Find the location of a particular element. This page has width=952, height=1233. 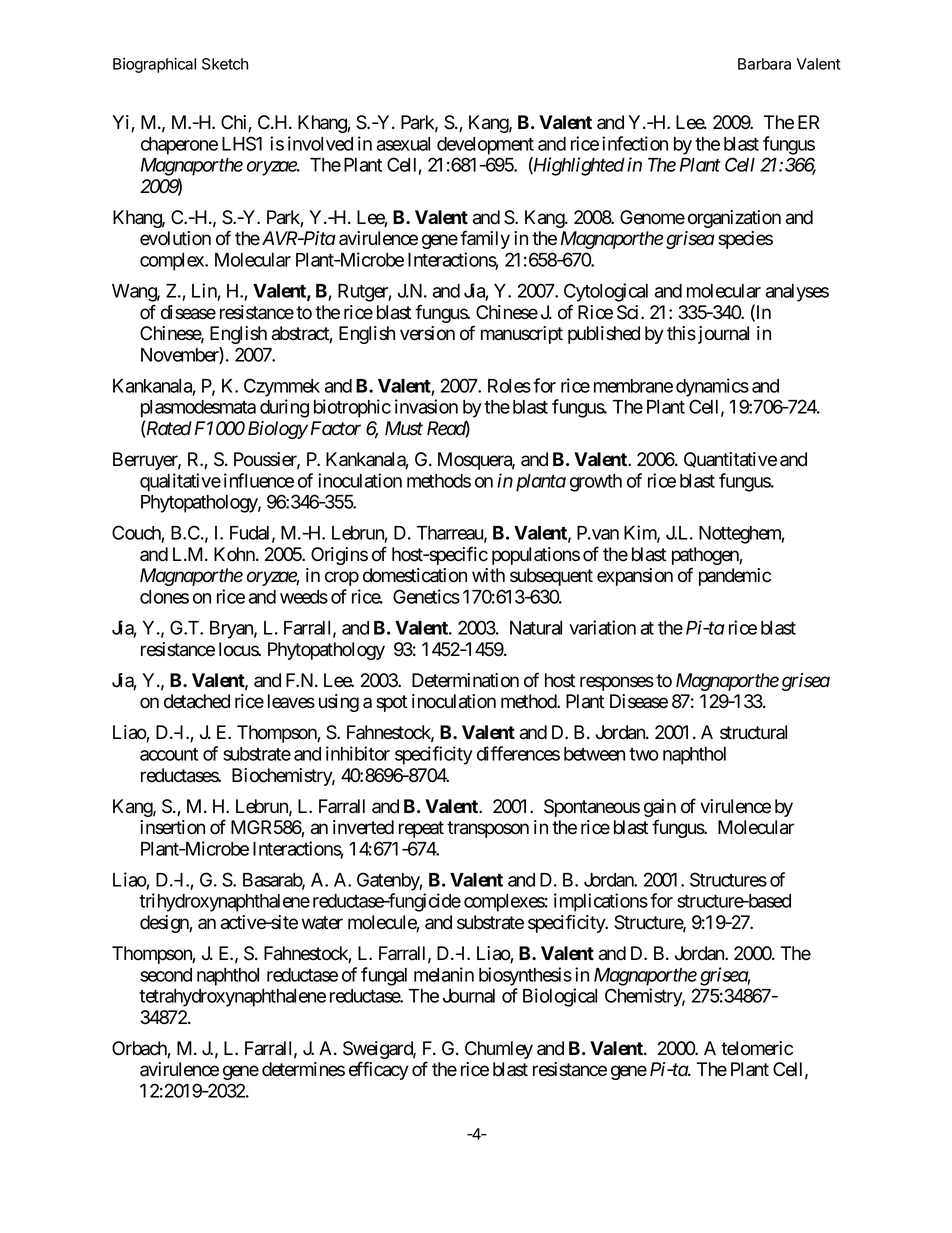

detached is located at coordinates (197, 701).
